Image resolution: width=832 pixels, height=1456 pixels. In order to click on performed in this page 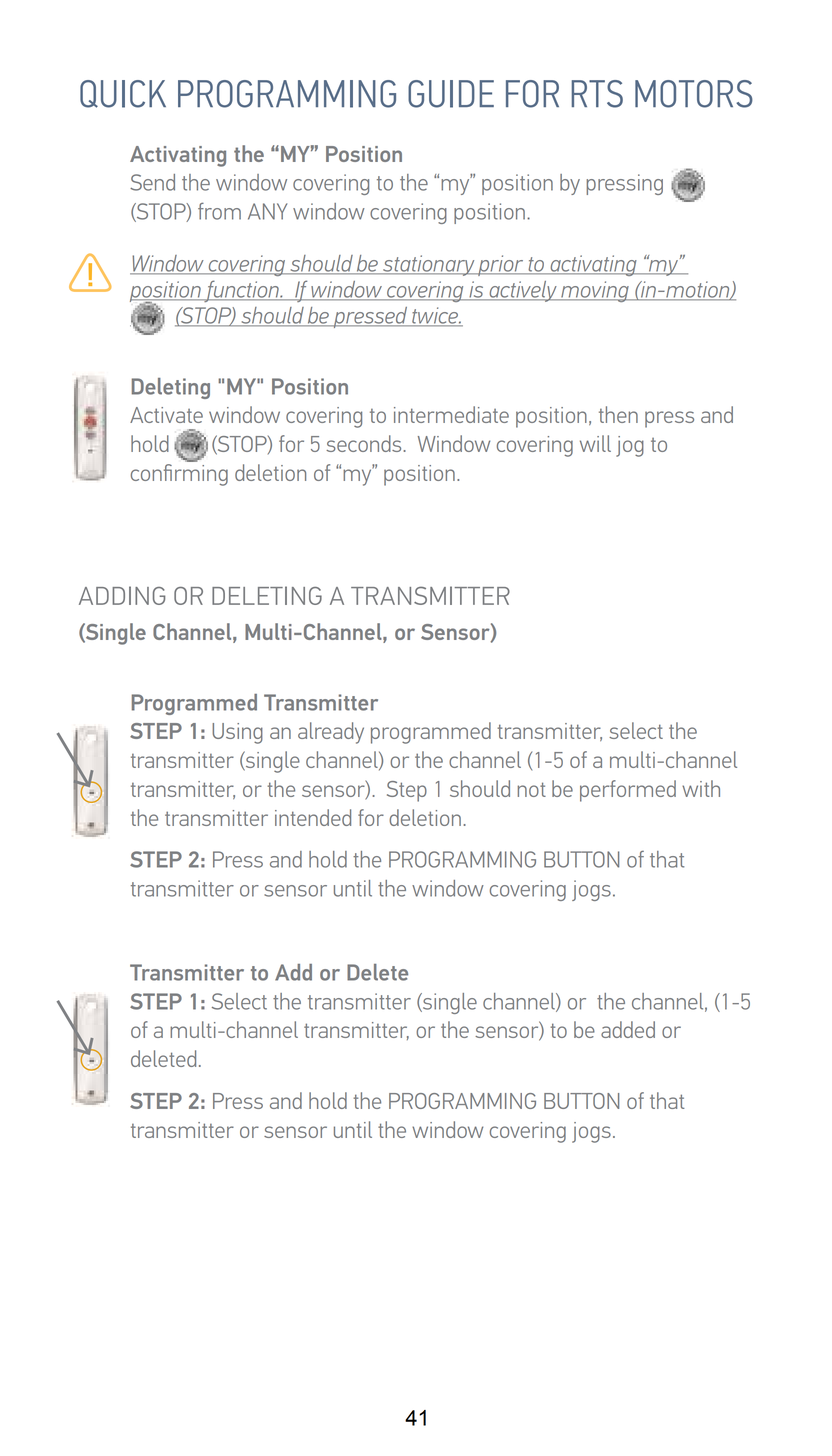, I will do `click(628, 791)`.
